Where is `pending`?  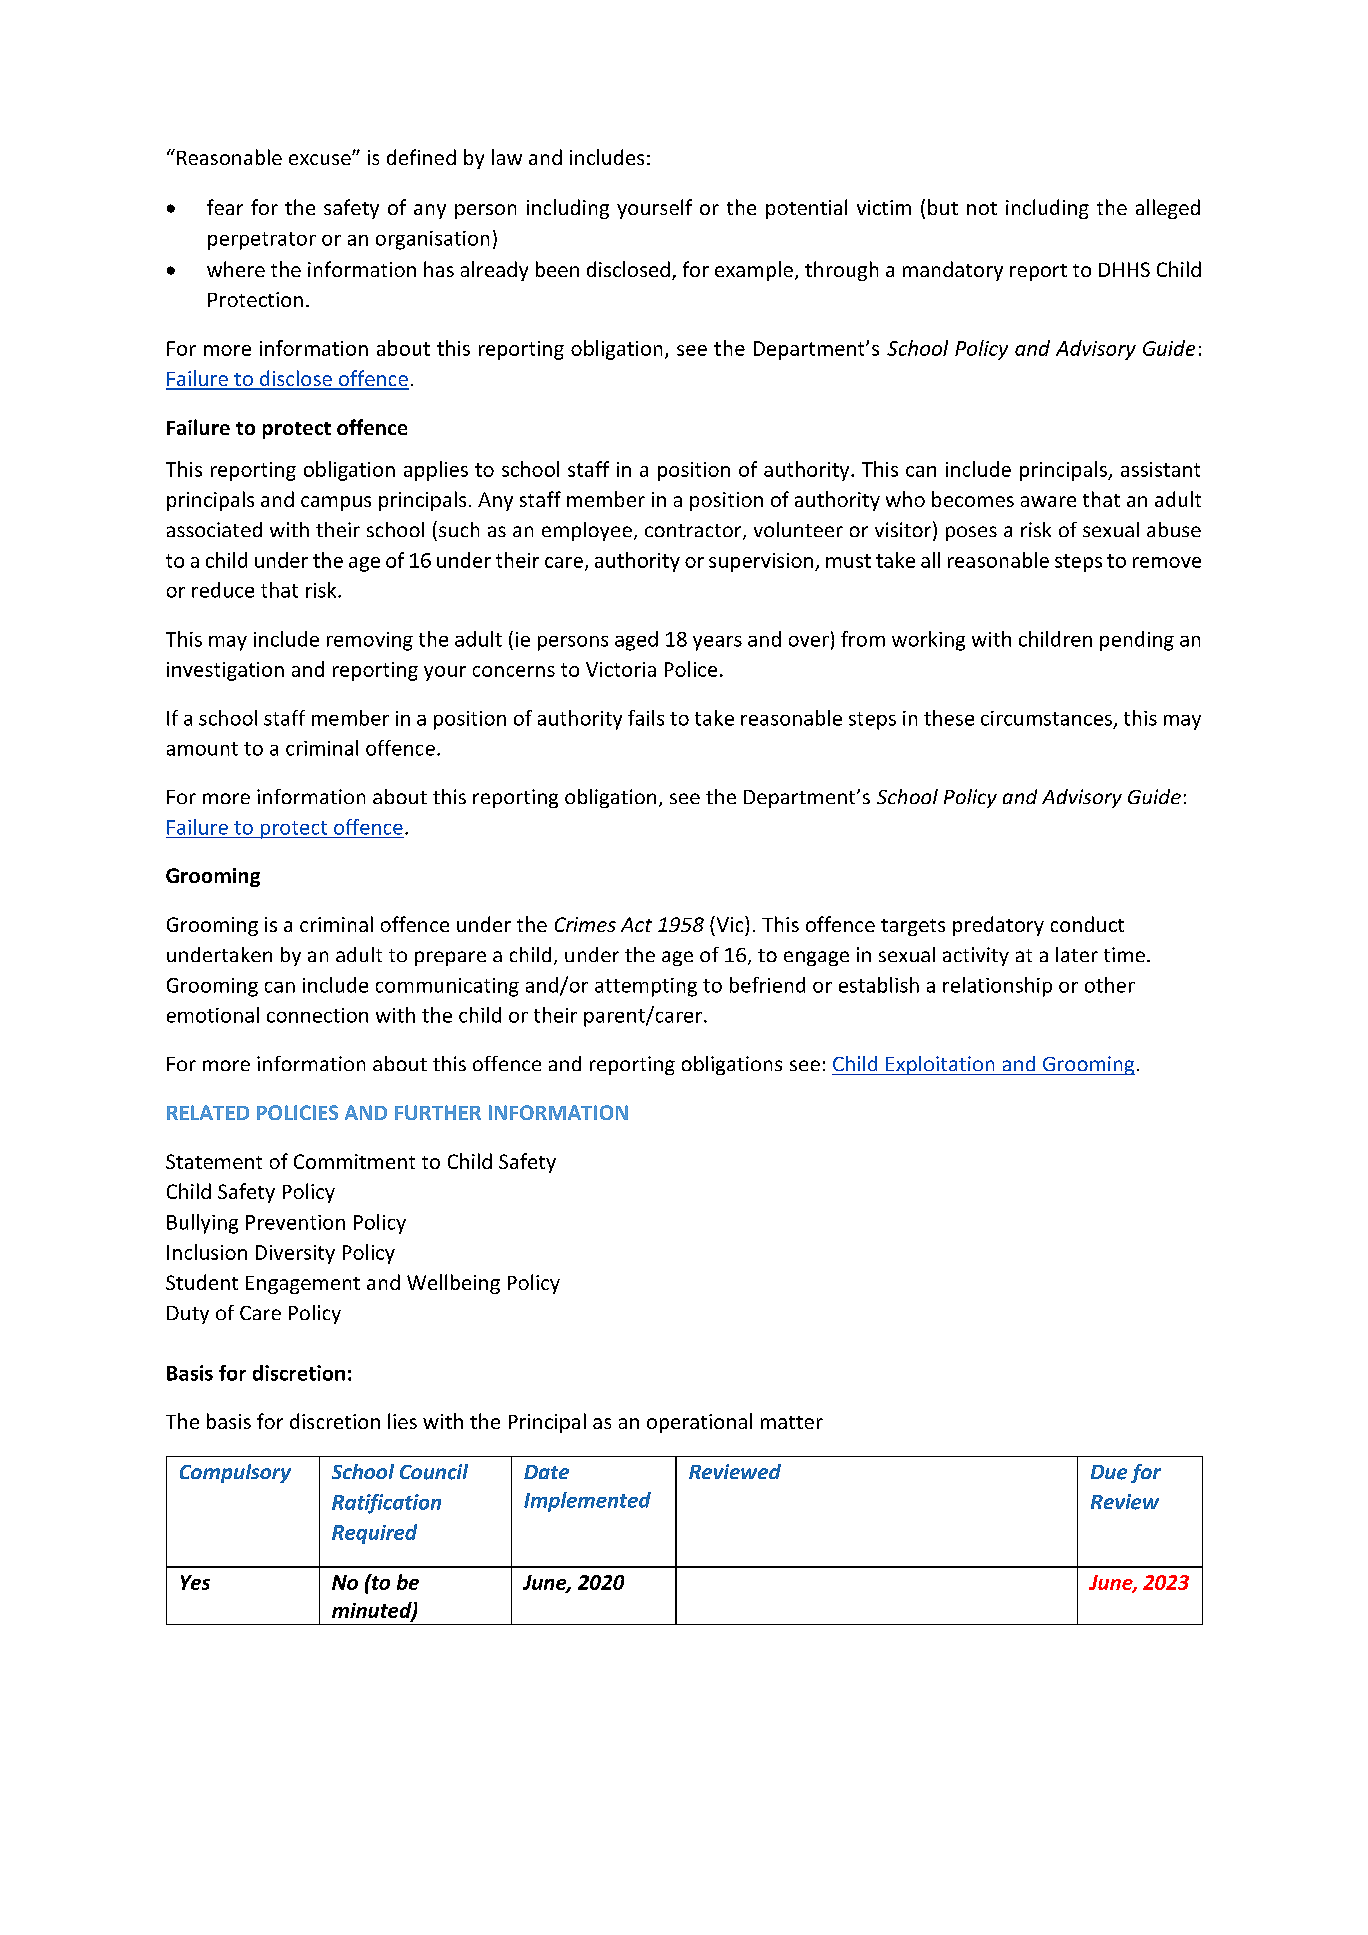 pending is located at coordinates (1137, 641).
